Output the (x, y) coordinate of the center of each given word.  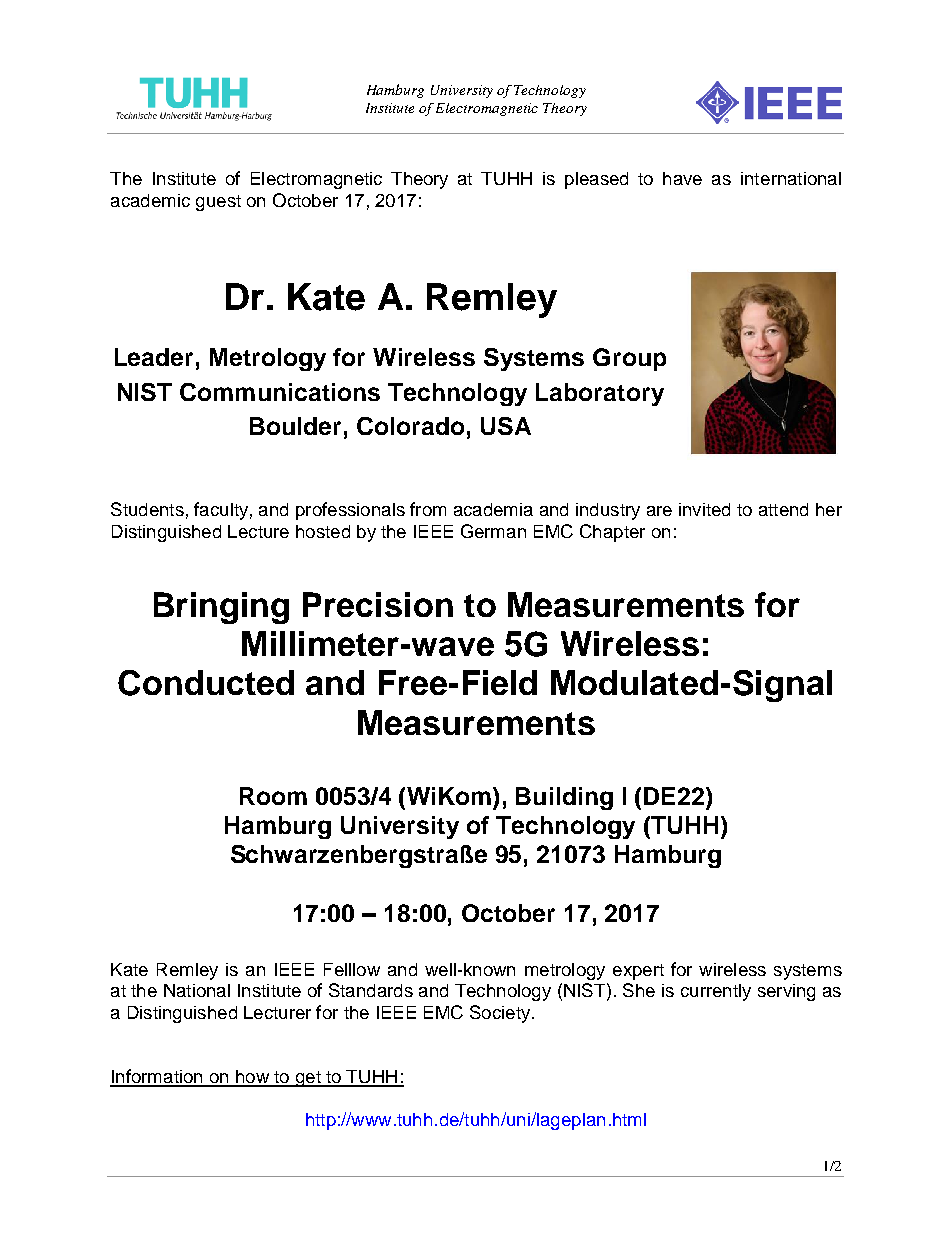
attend (783, 509)
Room (273, 796)
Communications (280, 392)
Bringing (221, 608)
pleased (596, 180)
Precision (378, 604)
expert (638, 972)
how (252, 1078)
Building (564, 798)
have (682, 178)
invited (704, 509)
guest (218, 203)
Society (501, 1014)
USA (506, 426)
